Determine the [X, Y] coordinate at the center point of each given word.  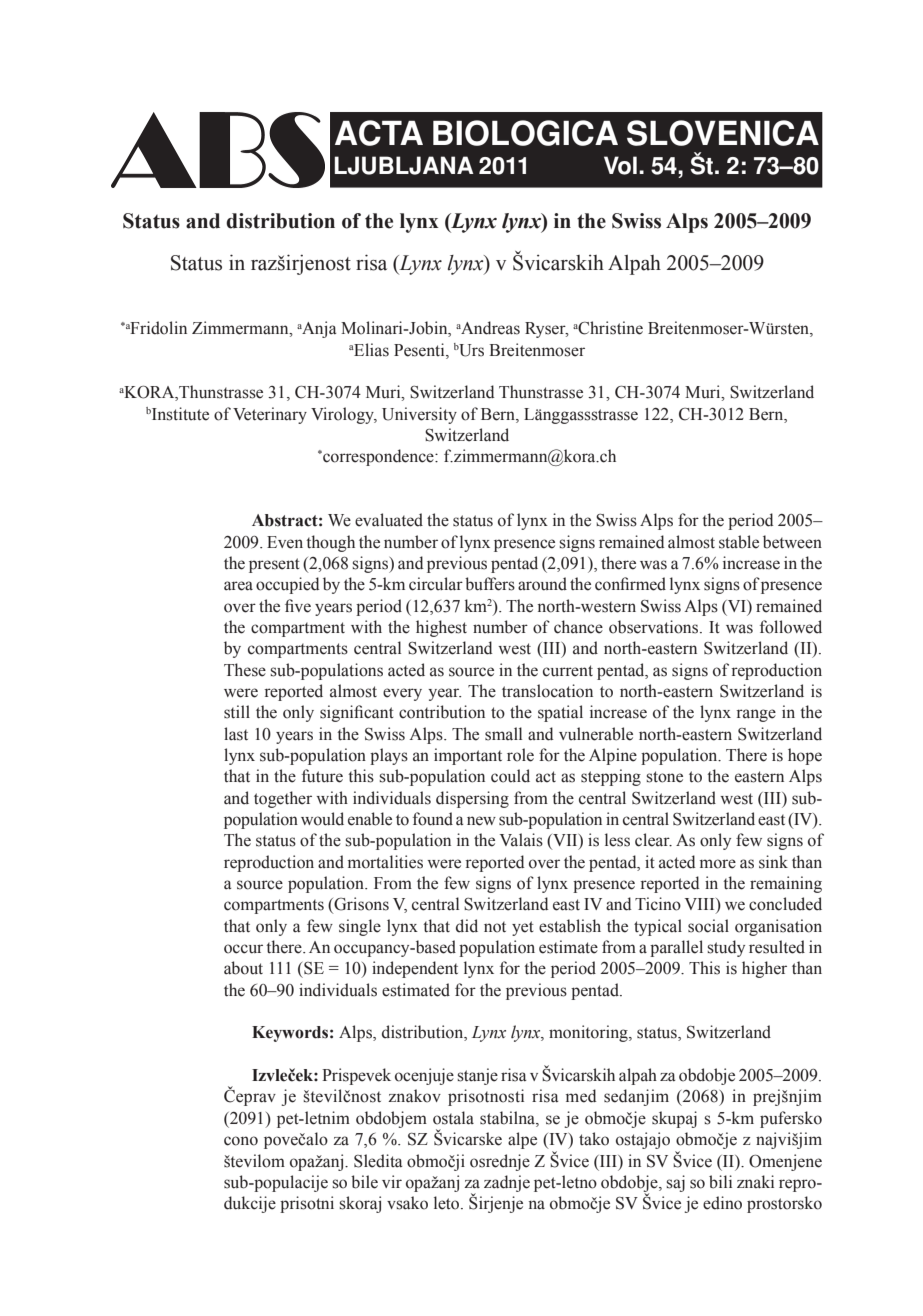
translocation [547, 691]
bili [720, 1182]
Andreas [490, 328]
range [756, 715]
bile [364, 1182]
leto [448, 1203]
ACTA [379, 133]
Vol [620, 165]
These [245, 670]
